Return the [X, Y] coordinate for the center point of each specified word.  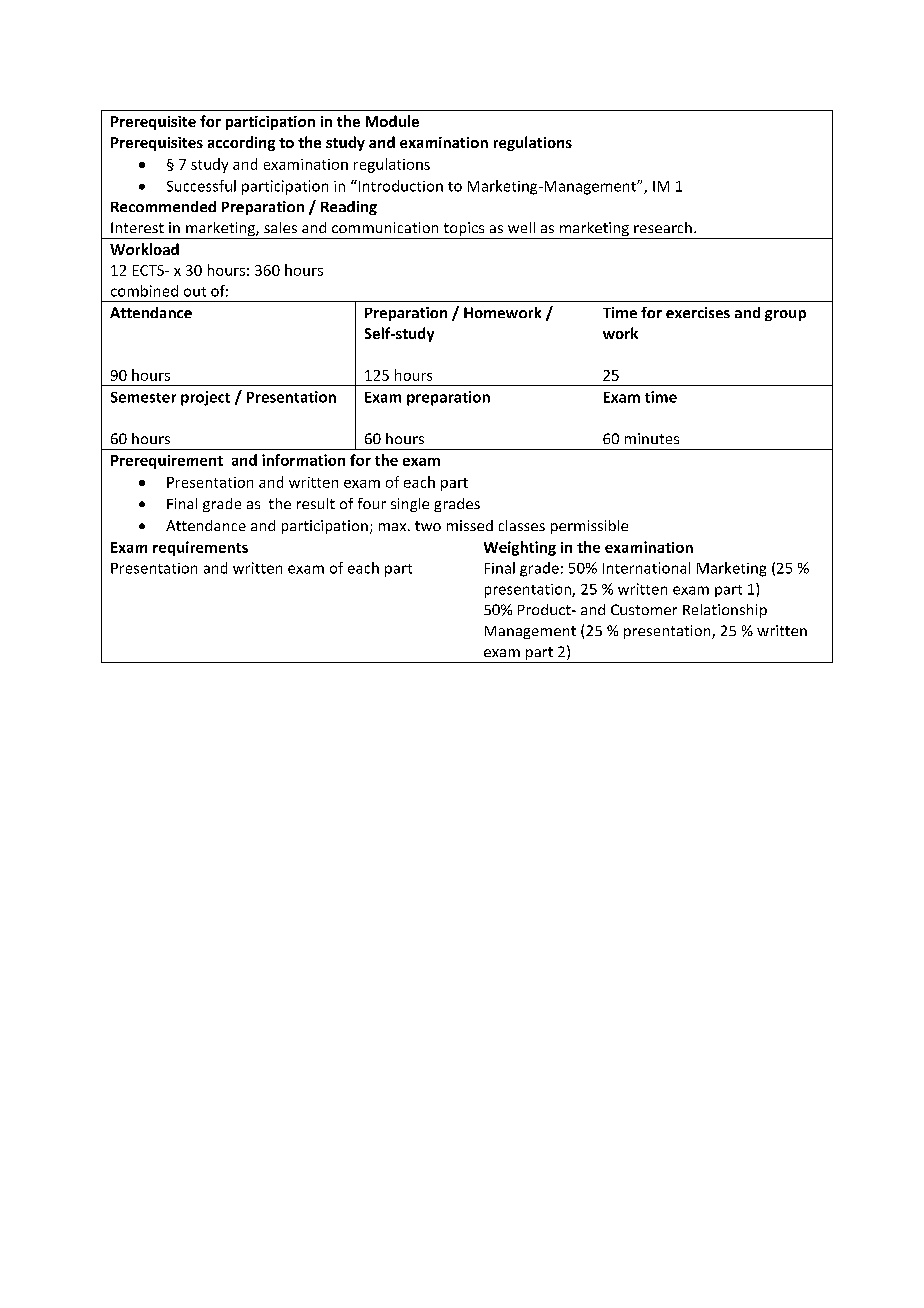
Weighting [520, 548]
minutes [652, 438]
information [303, 460]
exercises [698, 312]
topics [464, 230]
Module [392, 121]
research [663, 227]
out [195, 292]
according [241, 143]
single [410, 505]
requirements [200, 548]
